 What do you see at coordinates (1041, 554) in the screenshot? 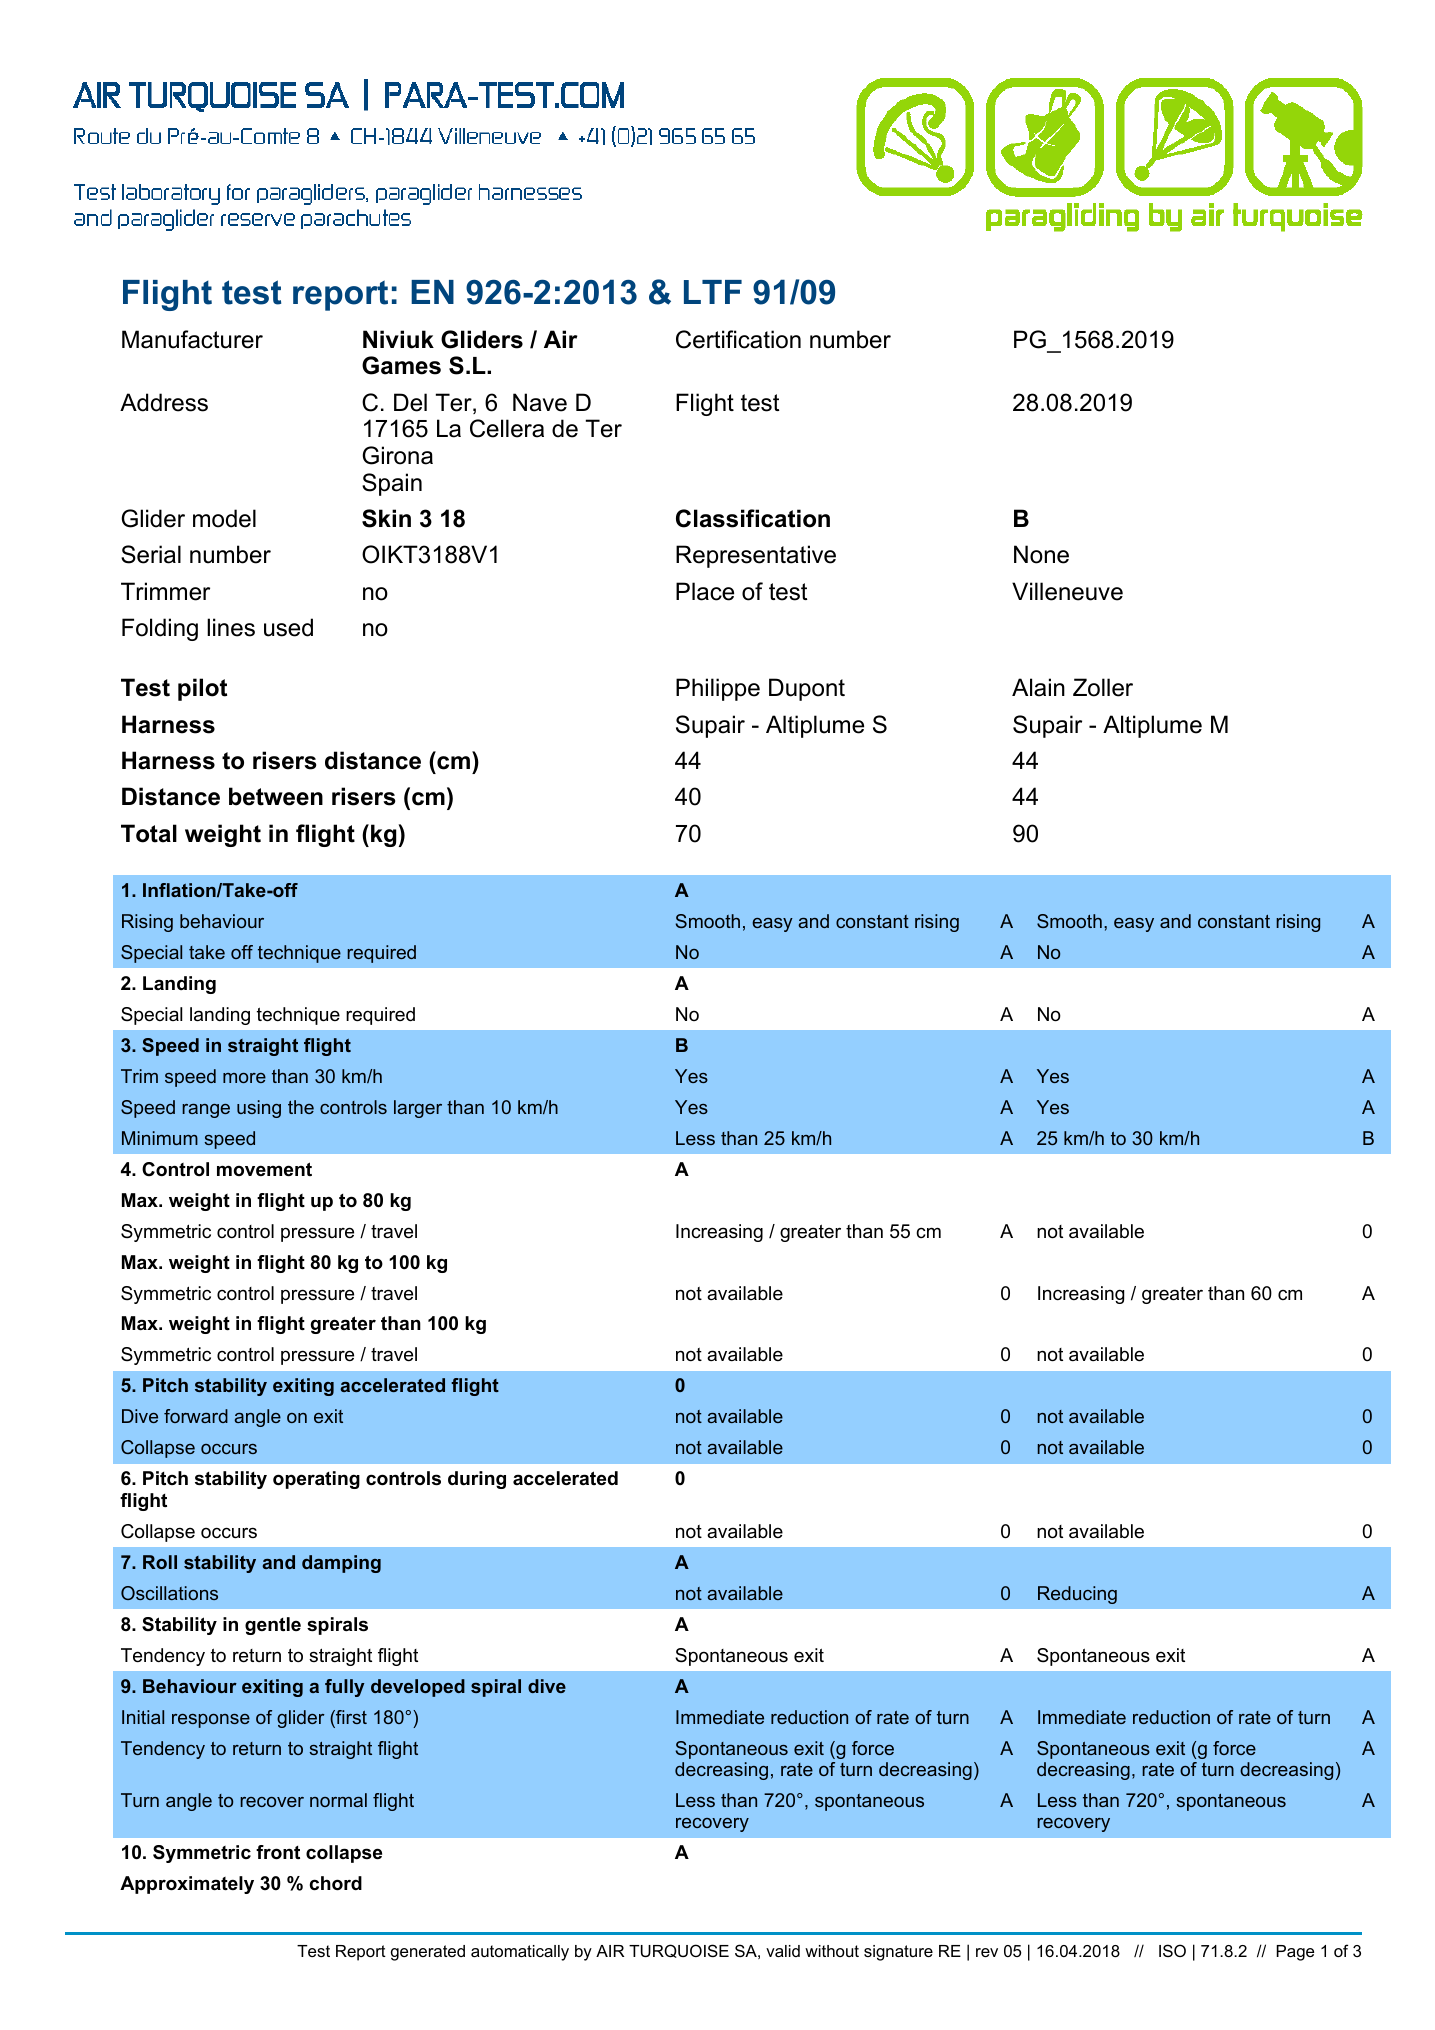
I see `None` at bounding box center [1041, 554].
